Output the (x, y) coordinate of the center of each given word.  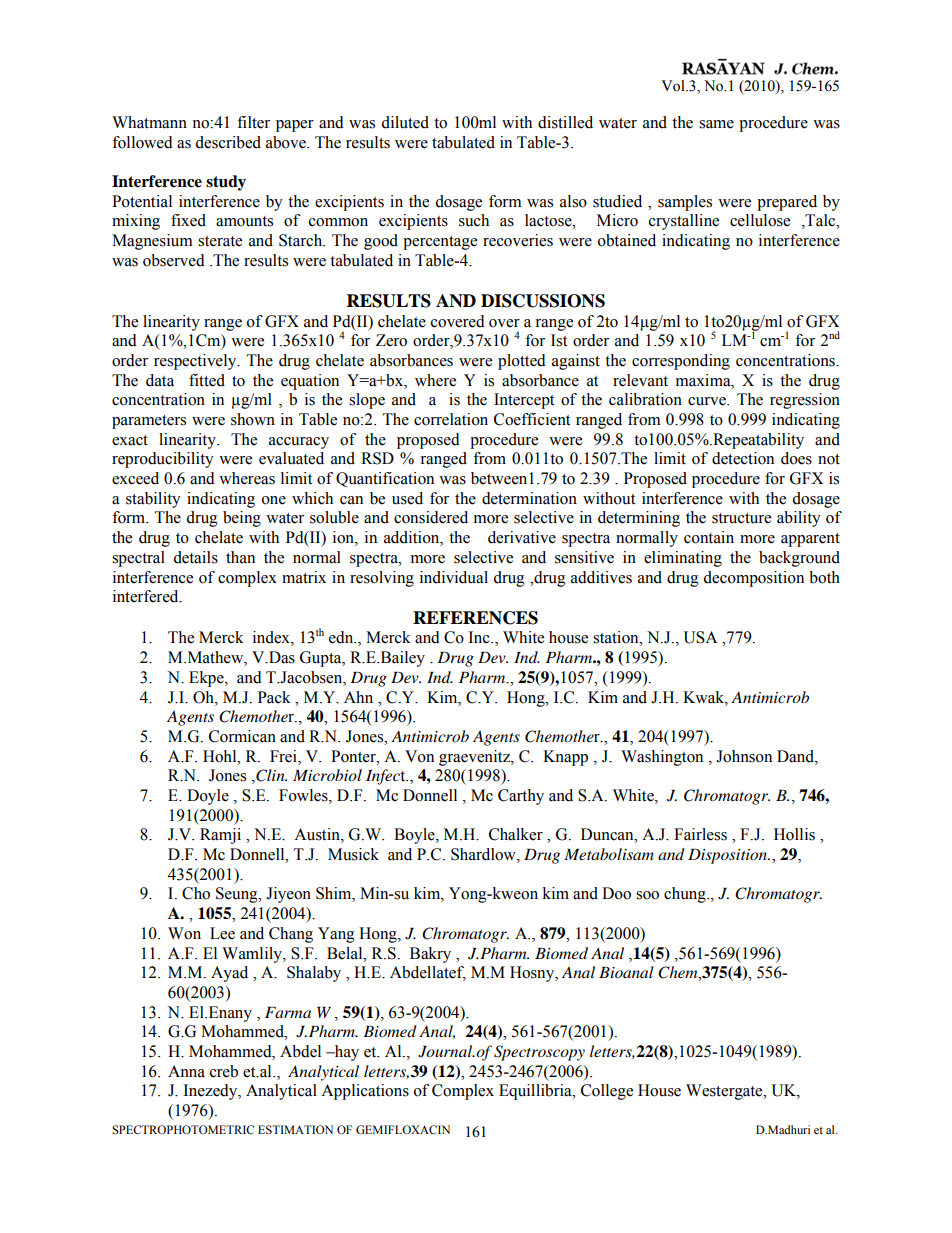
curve (708, 401)
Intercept (524, 401)
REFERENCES (475, 618)
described (228, 142)
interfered (147, 596)
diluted (405, 122)
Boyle (415, 836)
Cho (196, 893)
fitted (207, 380)
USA (700, 637)
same (716, 124)
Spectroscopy (539, 1053)
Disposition (728, 856)
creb (224, 1071)
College (607, 1092)
